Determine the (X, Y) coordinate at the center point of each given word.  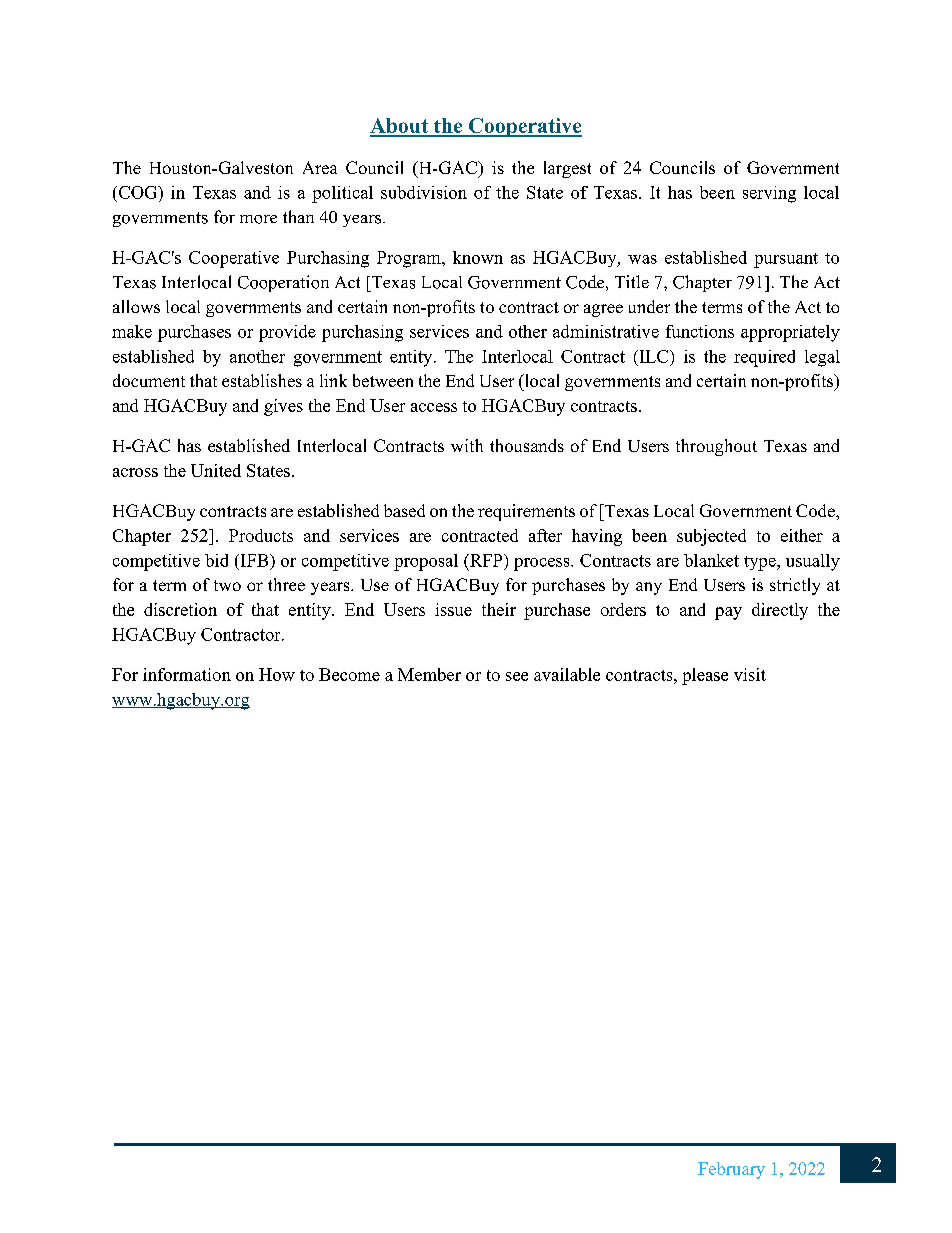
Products (261, 535)
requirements (526, 512)
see (517, 676)
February (731, 1170)
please (705, 676)
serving (769, 194)
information (187, 674)
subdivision (424, 192)
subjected (711, 537)
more (258, 219)
